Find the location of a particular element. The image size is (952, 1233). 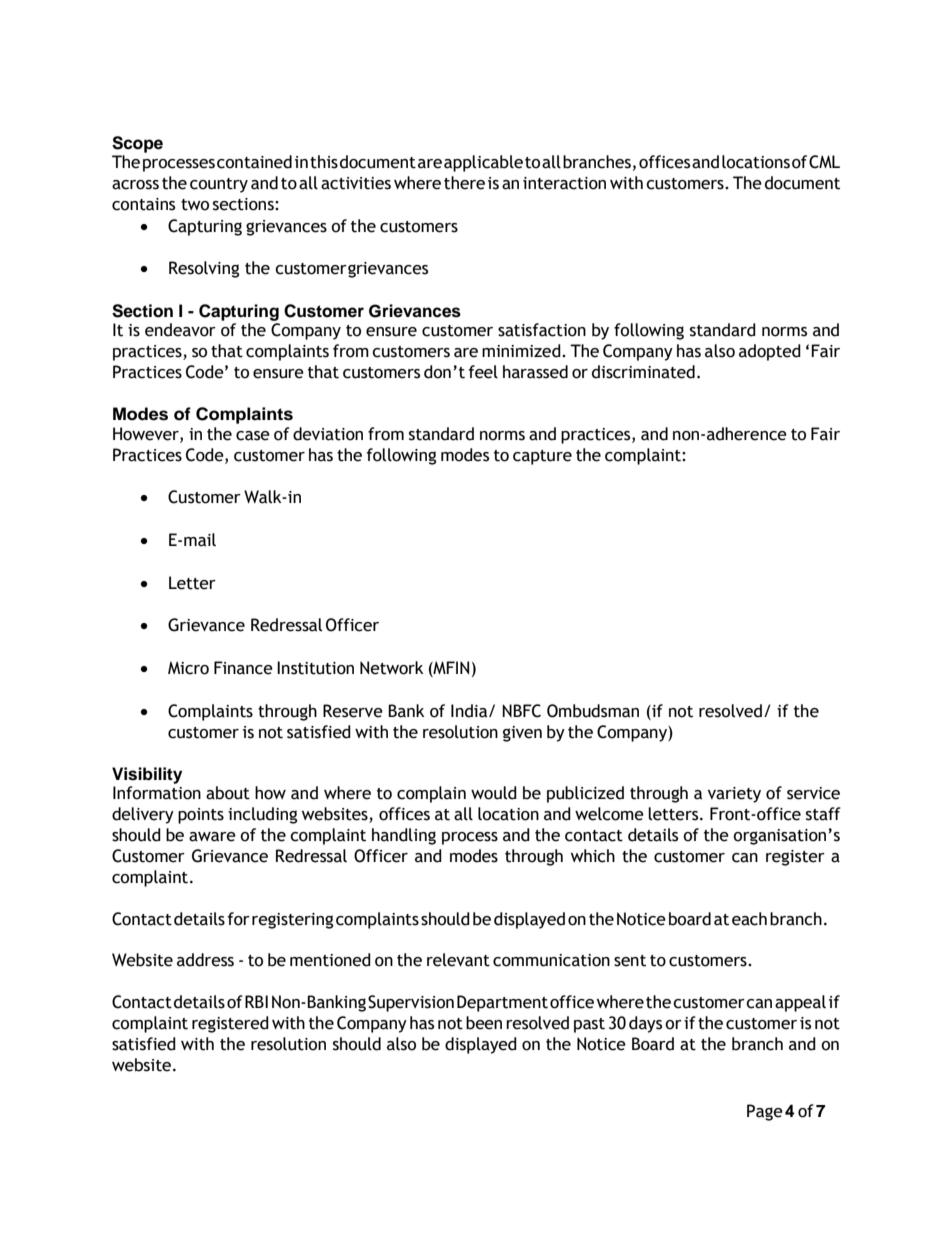

country is located at coordinates (219, 185).
